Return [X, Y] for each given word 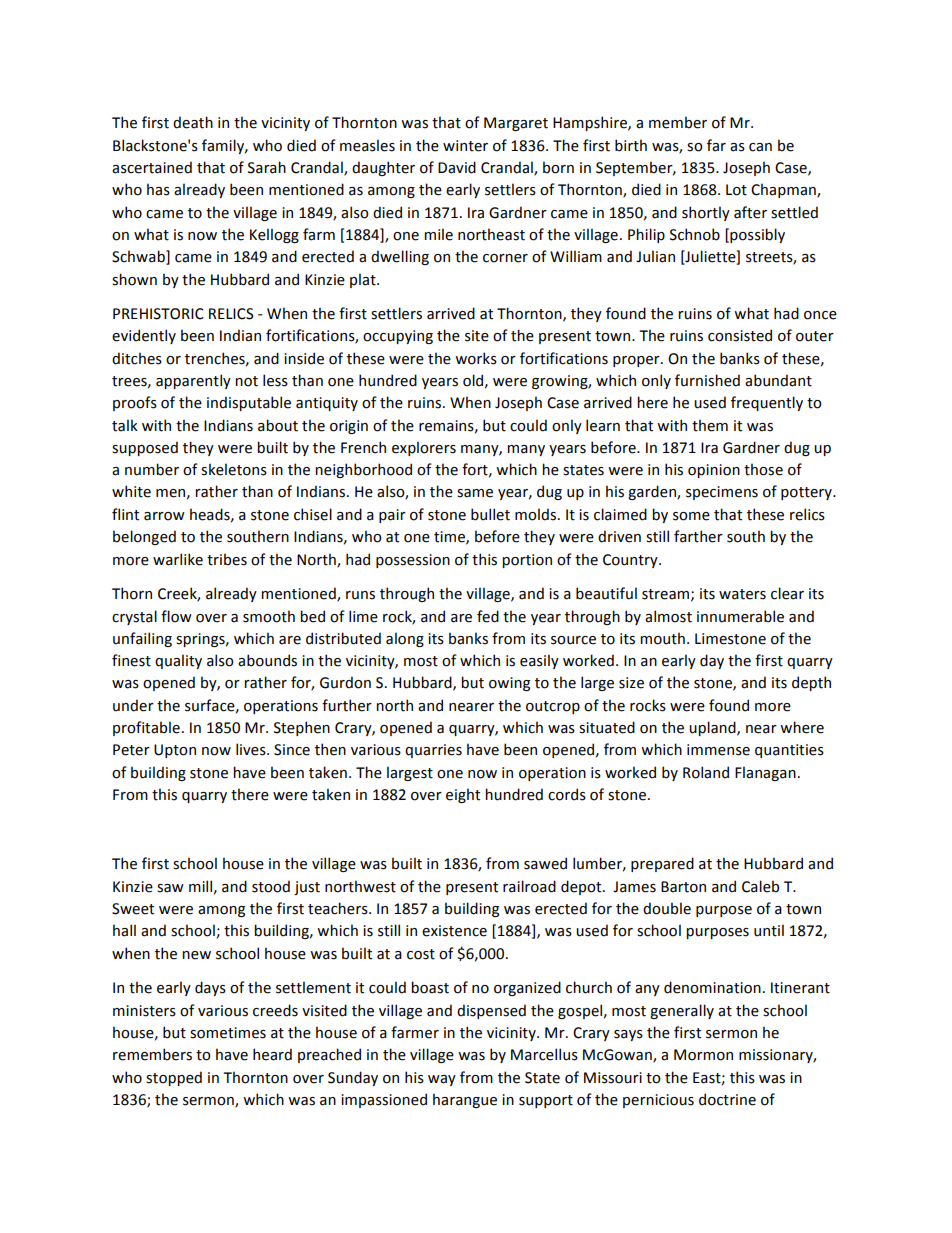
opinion [714, 471]
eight [463, 795]
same [475, 493]
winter [465, 146]
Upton [175, 751]
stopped [174, 1078]
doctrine [727, 1099]
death [193, 122]
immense [718, 750]
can [760, 147]
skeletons [234, 469]
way [442, 1080]
